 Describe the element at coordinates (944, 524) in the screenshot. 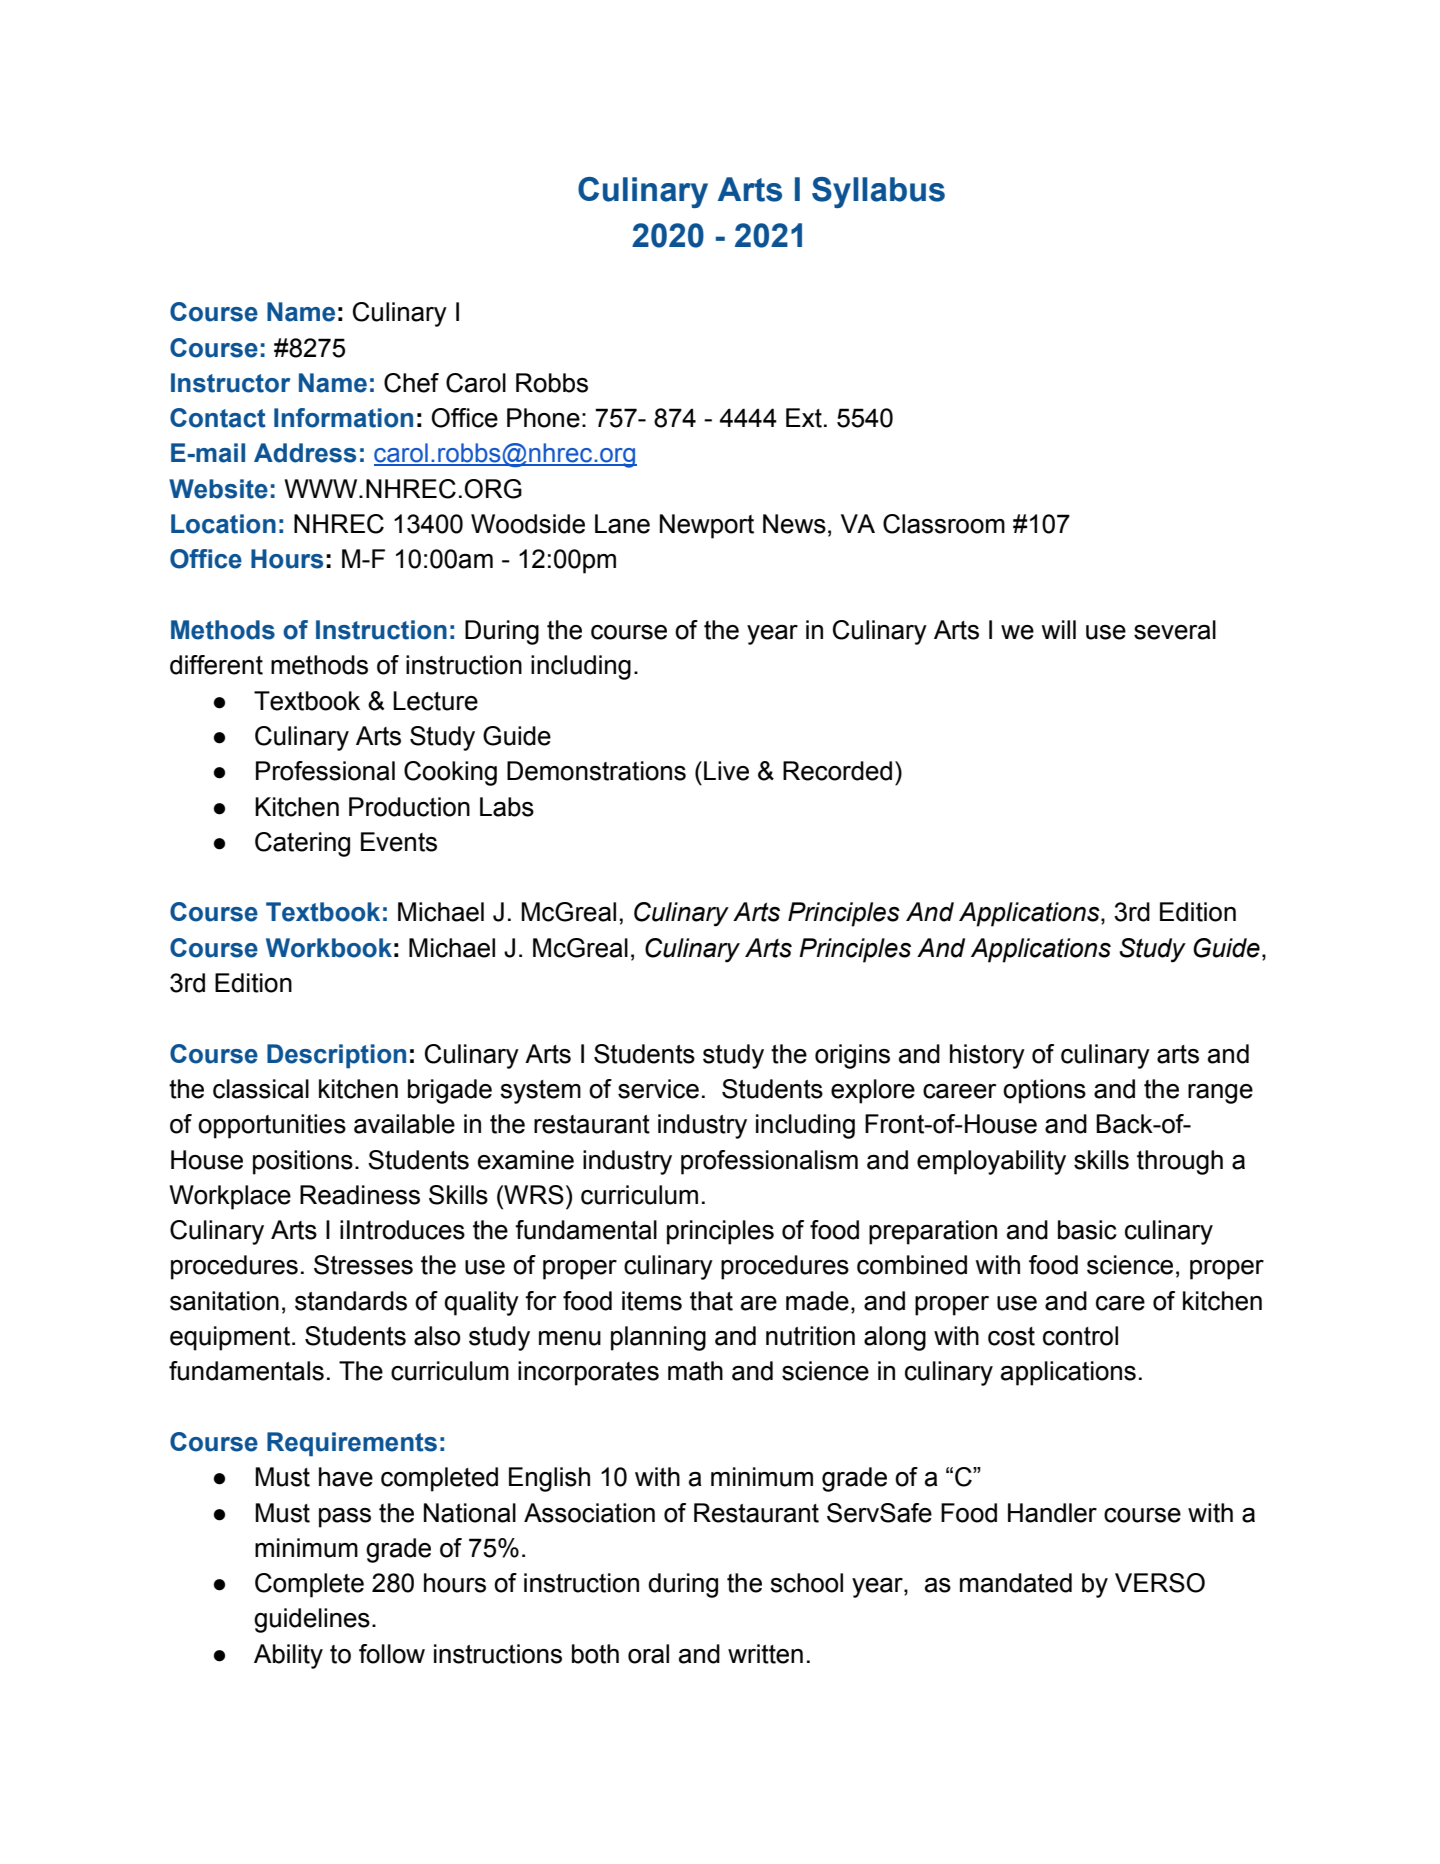

I see `Classroom` at that location.
